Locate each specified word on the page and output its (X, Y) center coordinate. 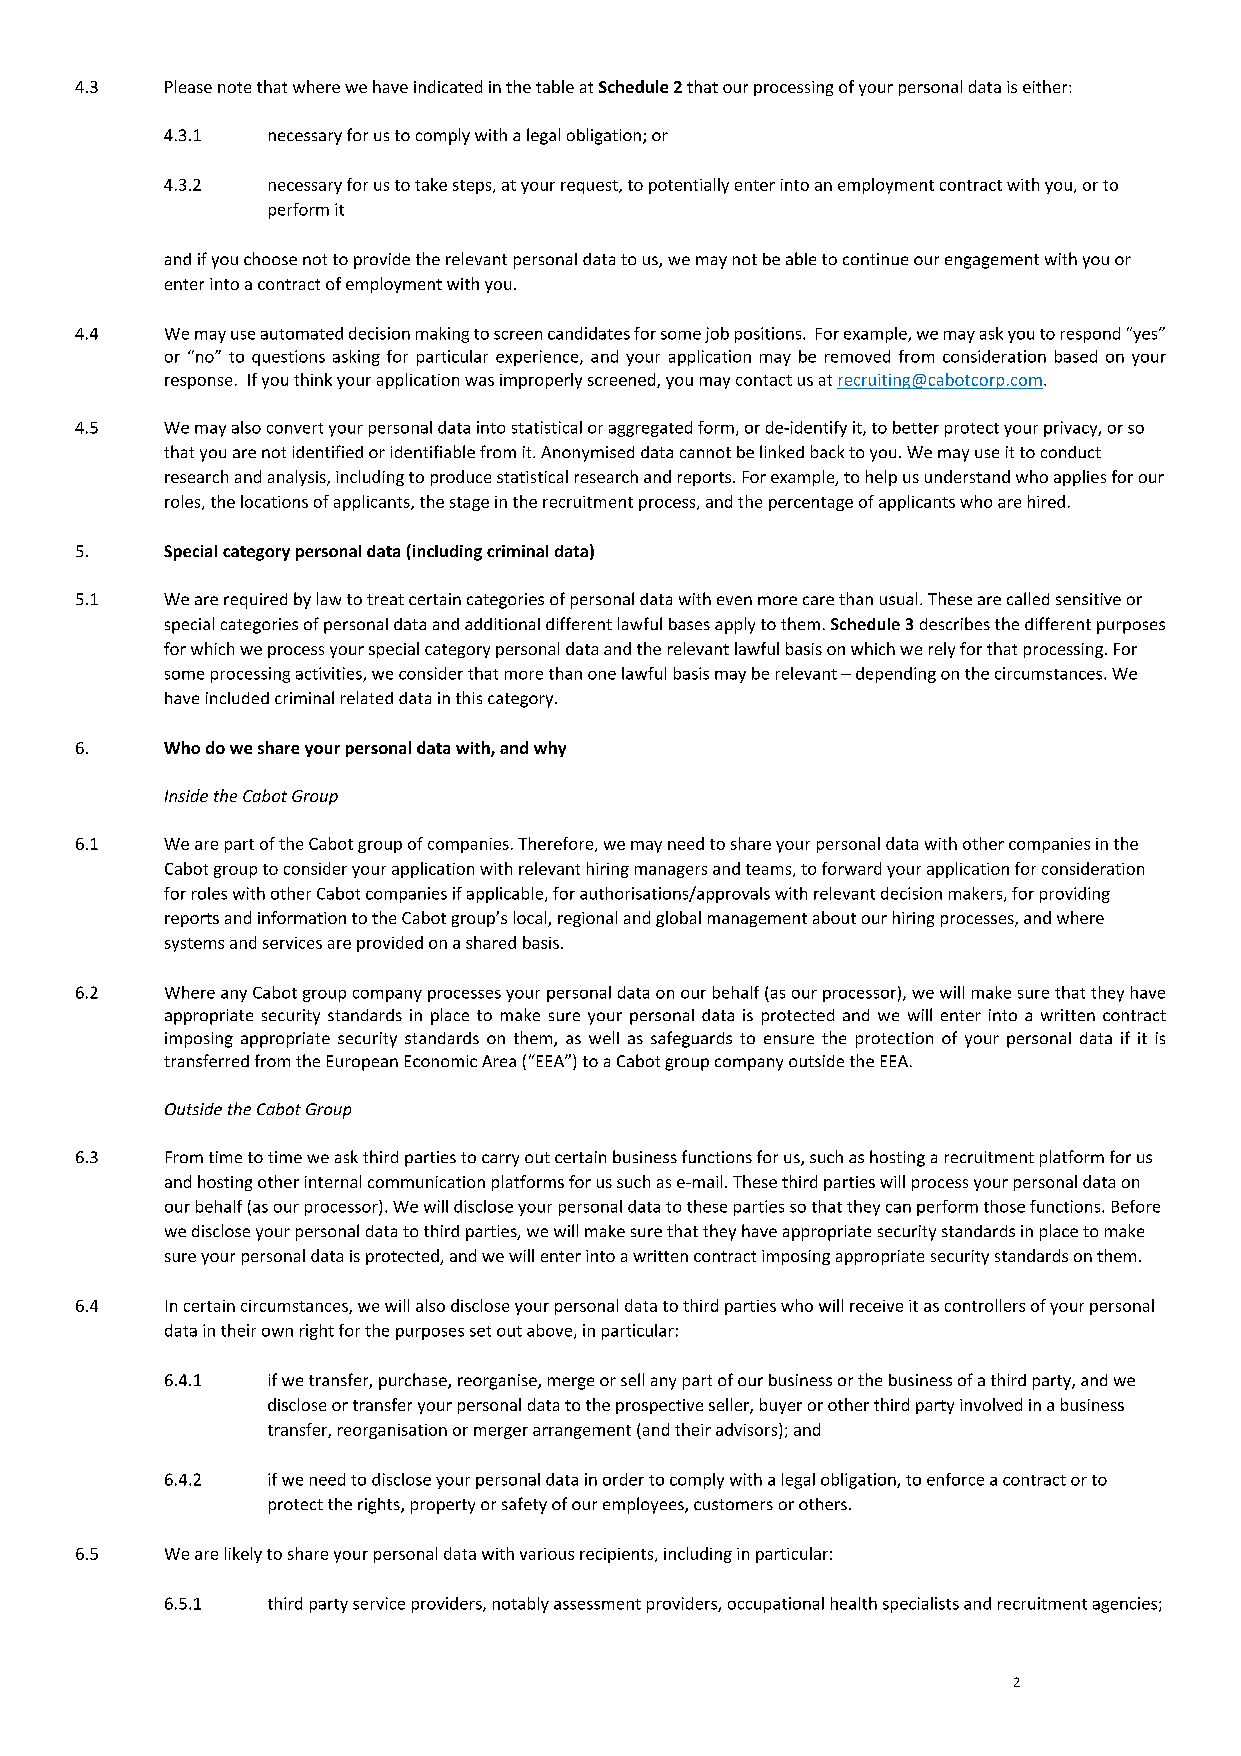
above (551, 1331)
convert (295, 428)
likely (243, 1555)
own (277, 1332)
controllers (985, 1305)
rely (942, 650)
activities (330, 674)
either (1046, 86)
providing (1075, 895)
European (362, 1063)
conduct (1071, 452)
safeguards (691, 1039)
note (234, 87)
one (602, 675)
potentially (689, 186)
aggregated (650, 429)
